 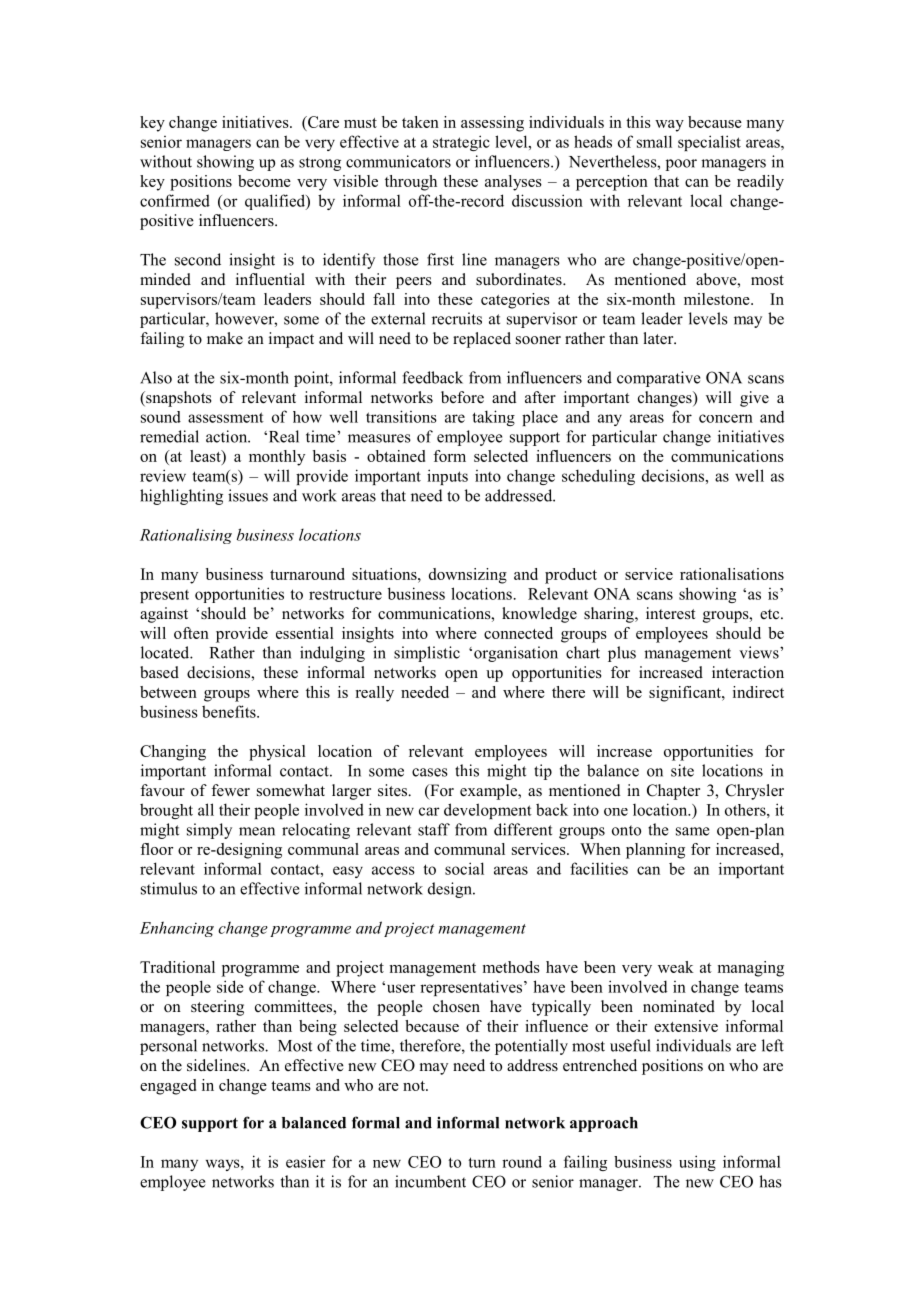 What do you see at coordinates (709, 143) in the document?
I see `specialist` at bounding box center [709, 143].
